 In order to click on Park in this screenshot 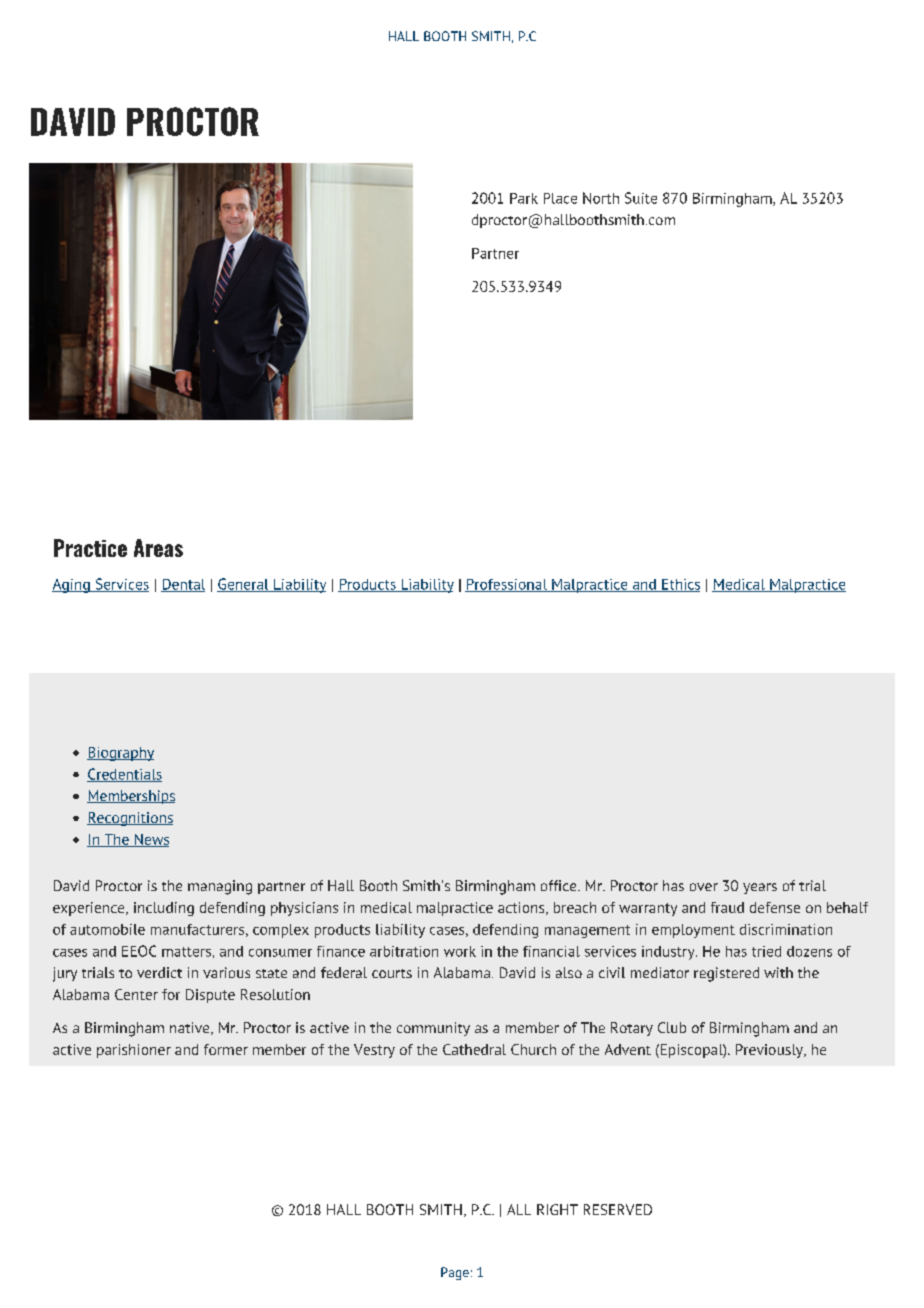, I will do `click(524, 198)`.
